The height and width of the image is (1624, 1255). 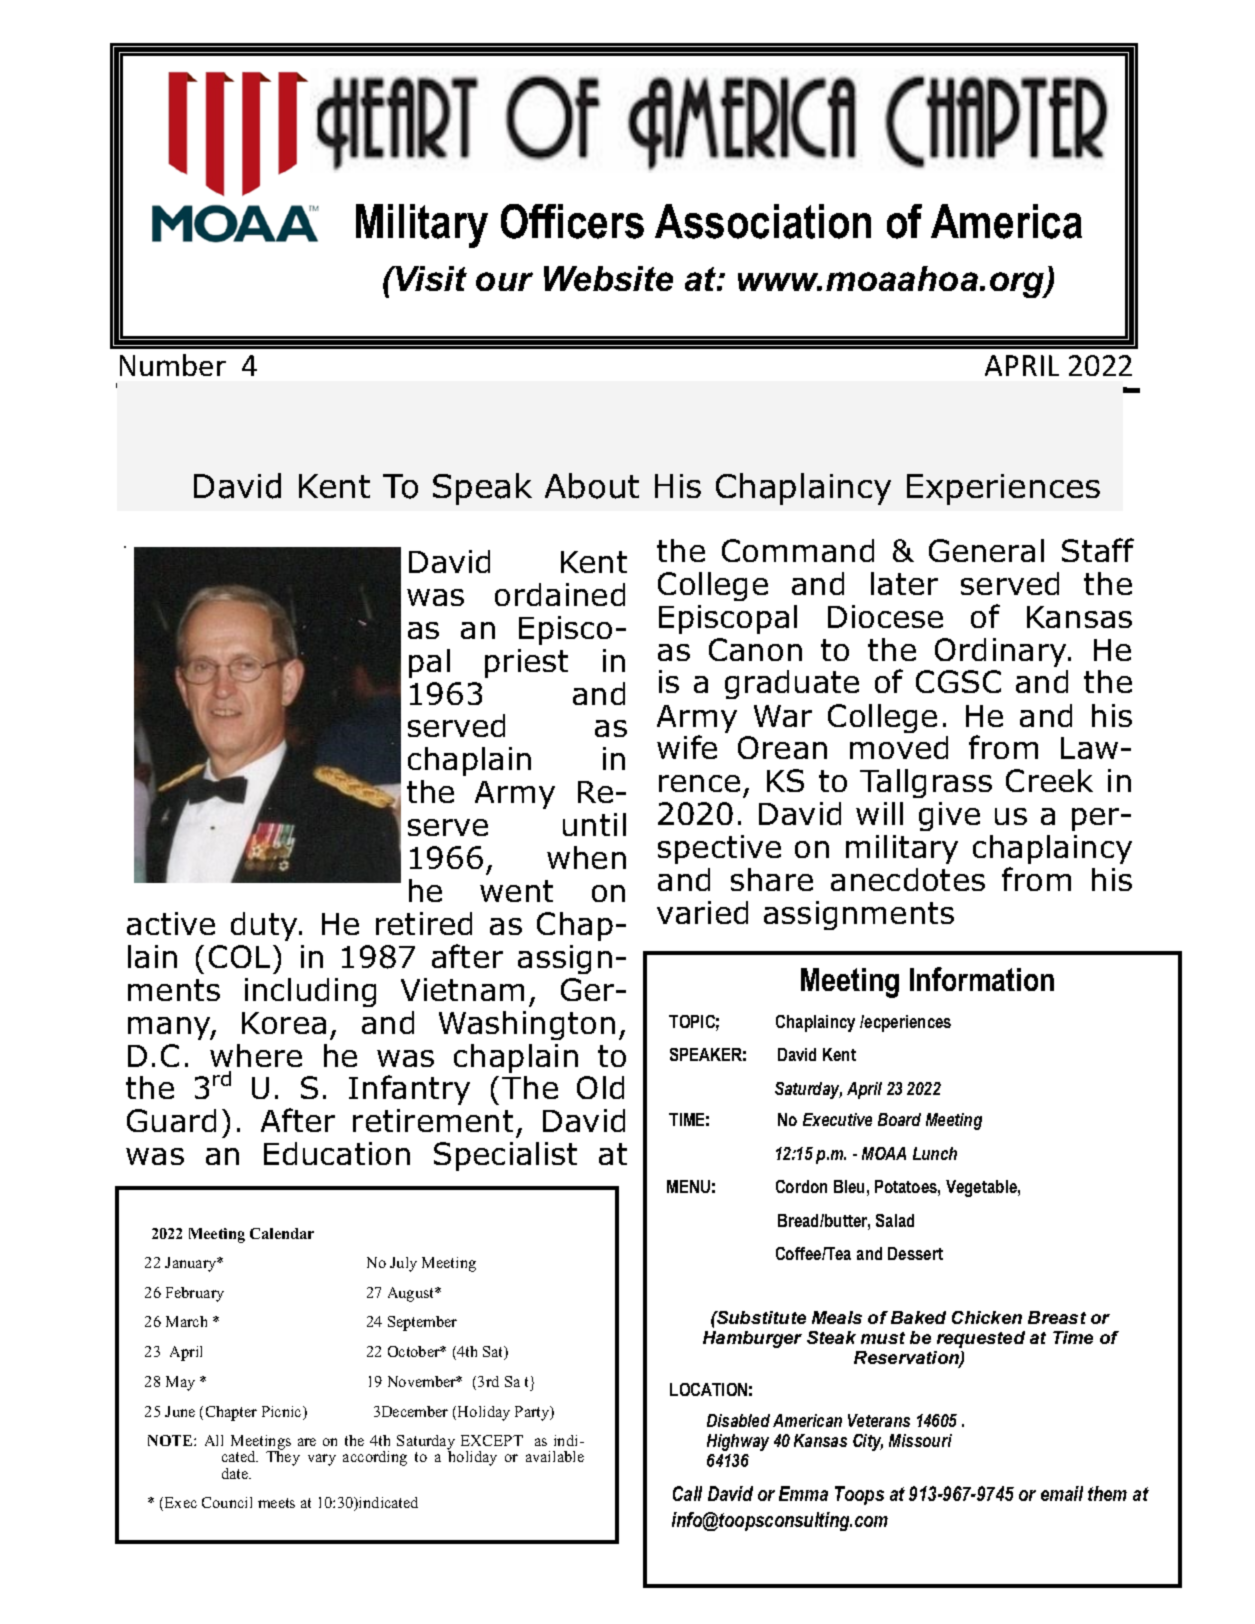 I want to click on Ordinary, so click(x=1002, y=652).
